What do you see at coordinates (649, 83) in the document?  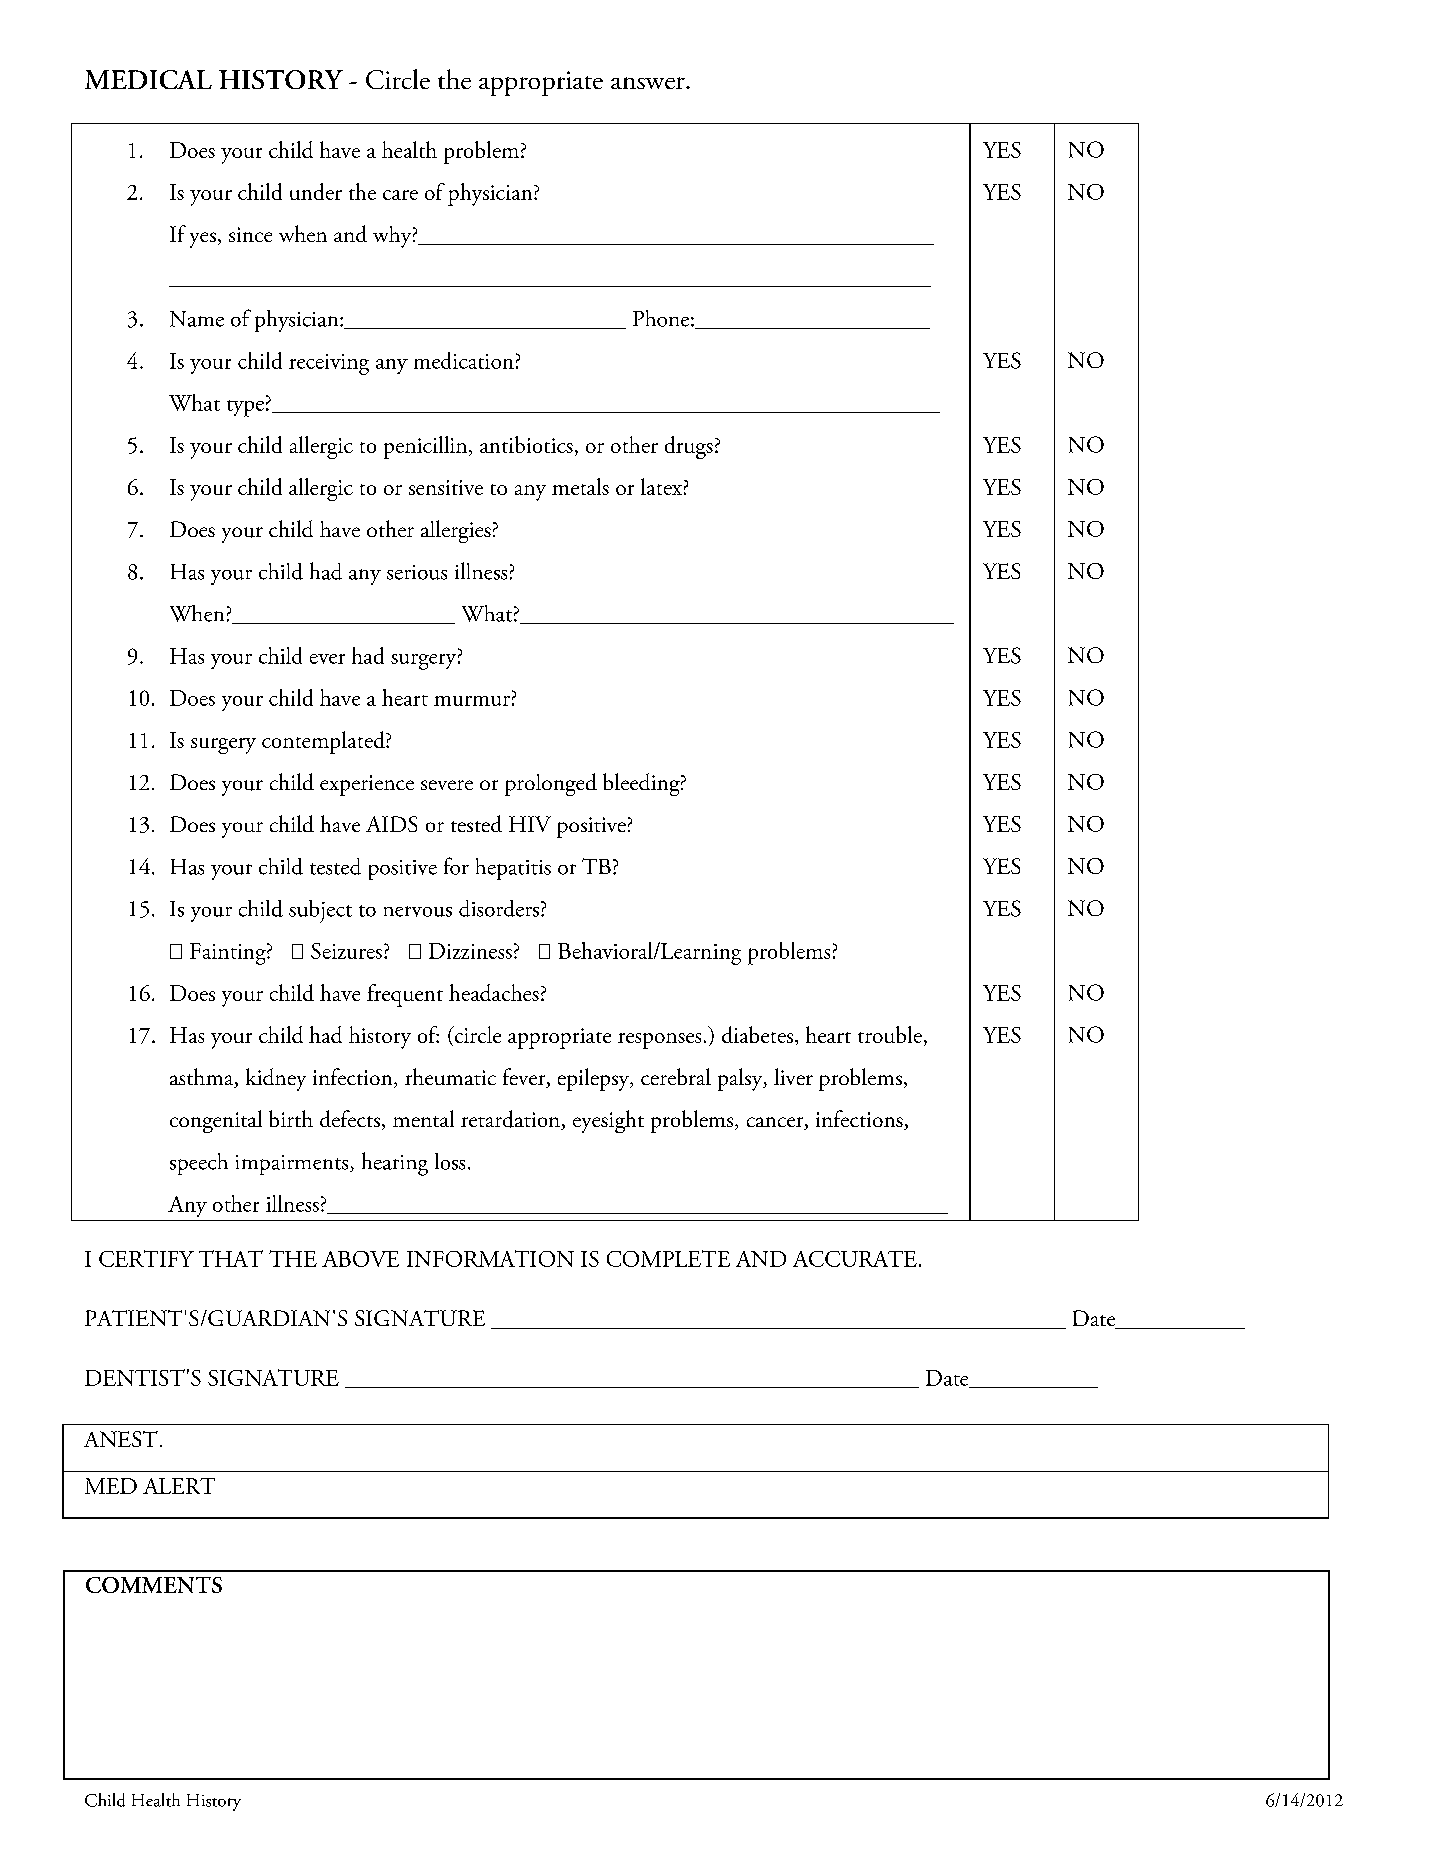 I see `answer` at bounding box center [649, 83].
